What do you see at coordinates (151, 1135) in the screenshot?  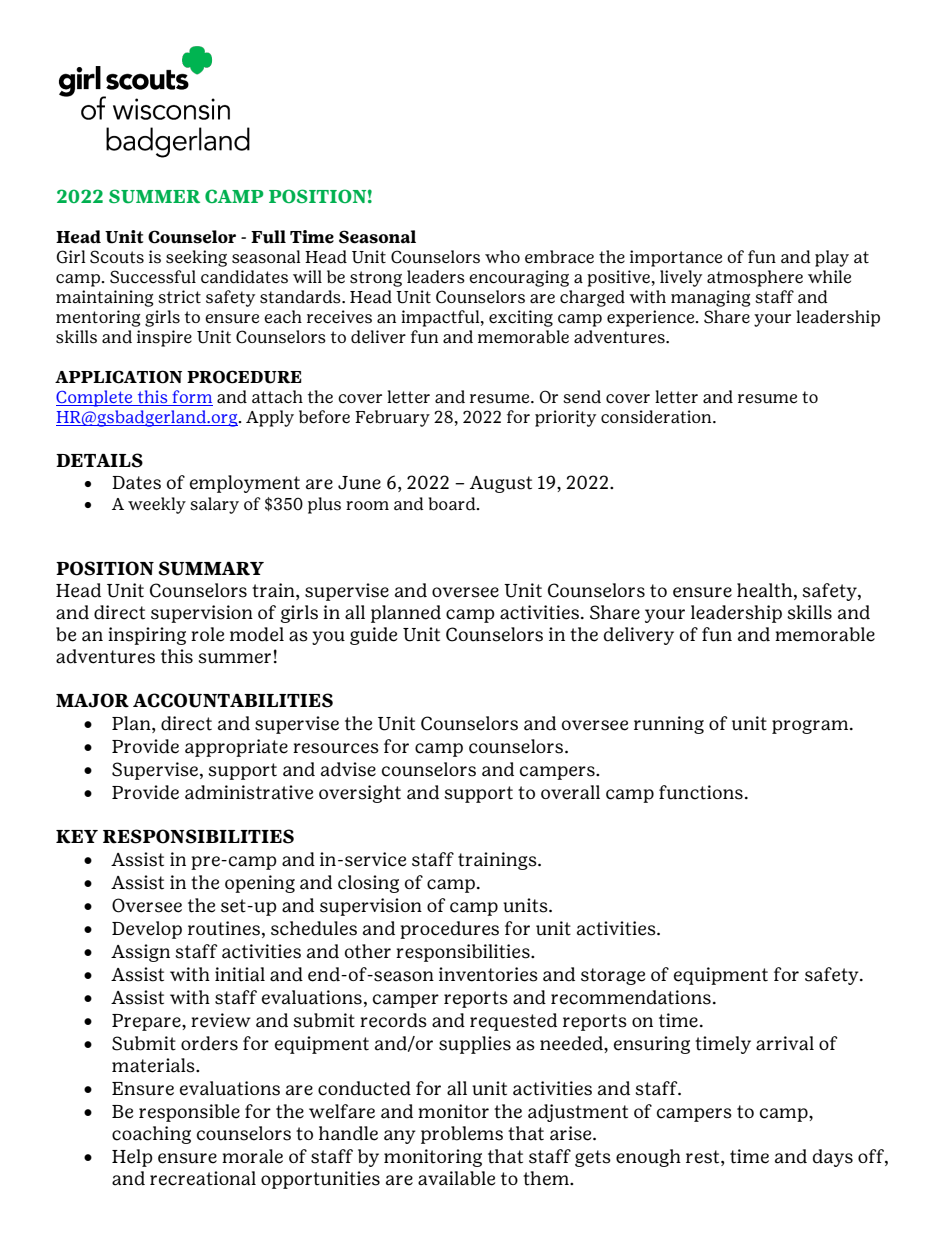 I see `coaching` at bounding box center [151, 1135].
